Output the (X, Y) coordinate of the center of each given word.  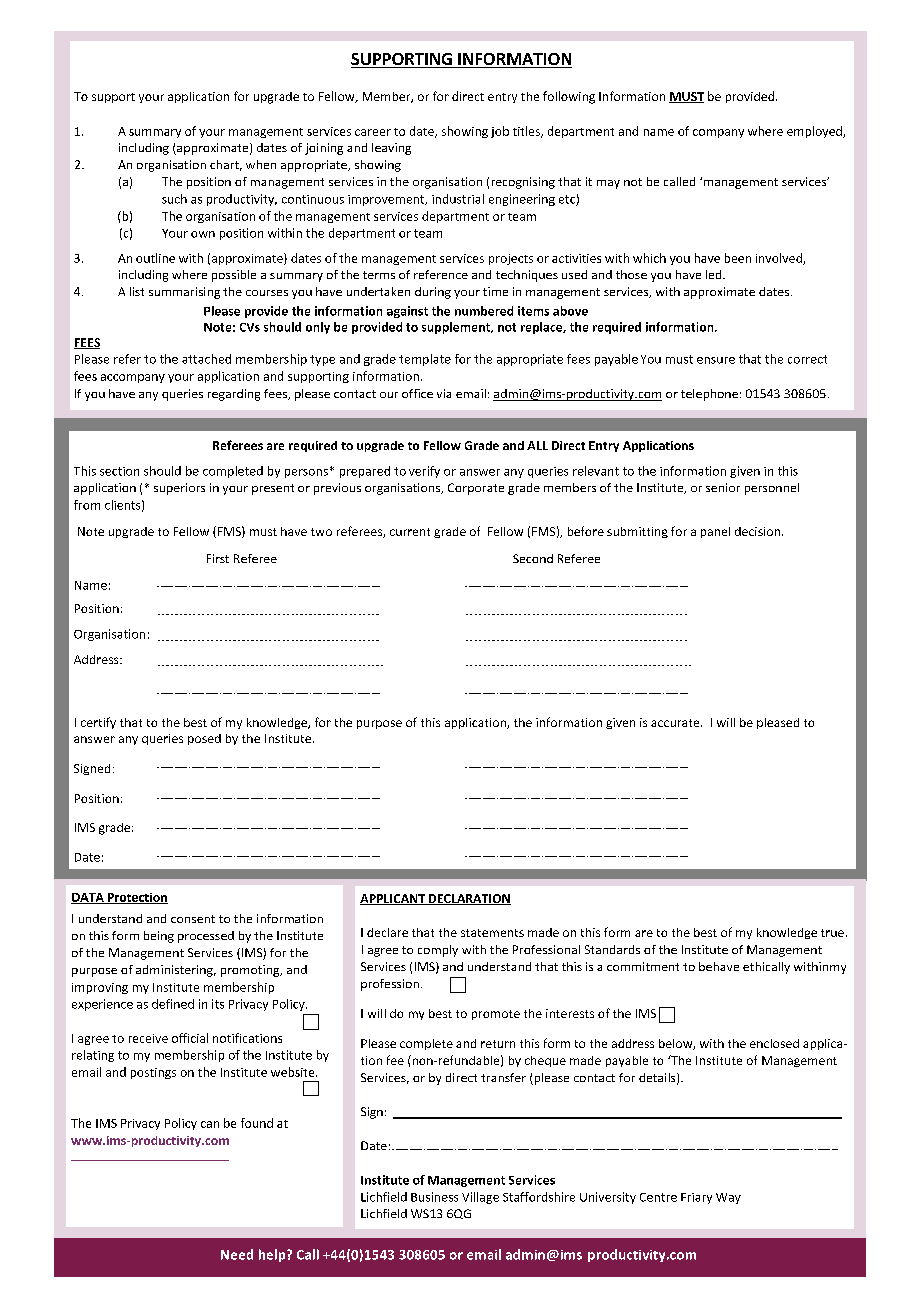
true (832, 933)
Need (237, 1254)
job (500, 132)
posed (204, 739)
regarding (234, 395)
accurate (676, 723)
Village (480, 1198)
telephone (709, 395)
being (159, 937)
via (444, 393)
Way (728, 1198)
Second (533, 558)
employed (815, 132)
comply (438, 951)
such (174, 199)
